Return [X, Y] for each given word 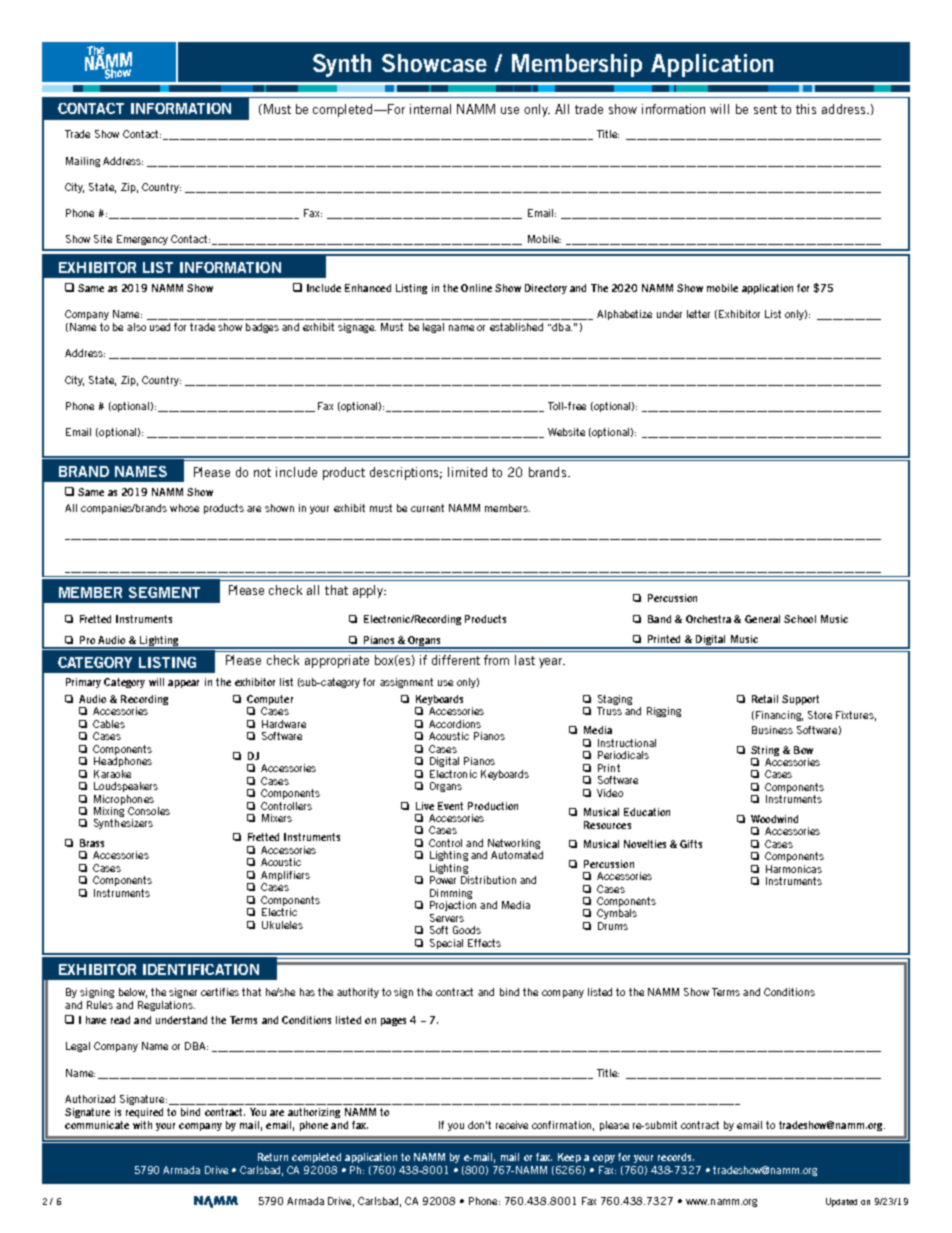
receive [512, 1125]
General [762, 619]
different [456, 660]
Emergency [142, 240]
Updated [841, 1202]
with [142, 1125]
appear [183, 684]
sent [765, 109]
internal [430, 109]
